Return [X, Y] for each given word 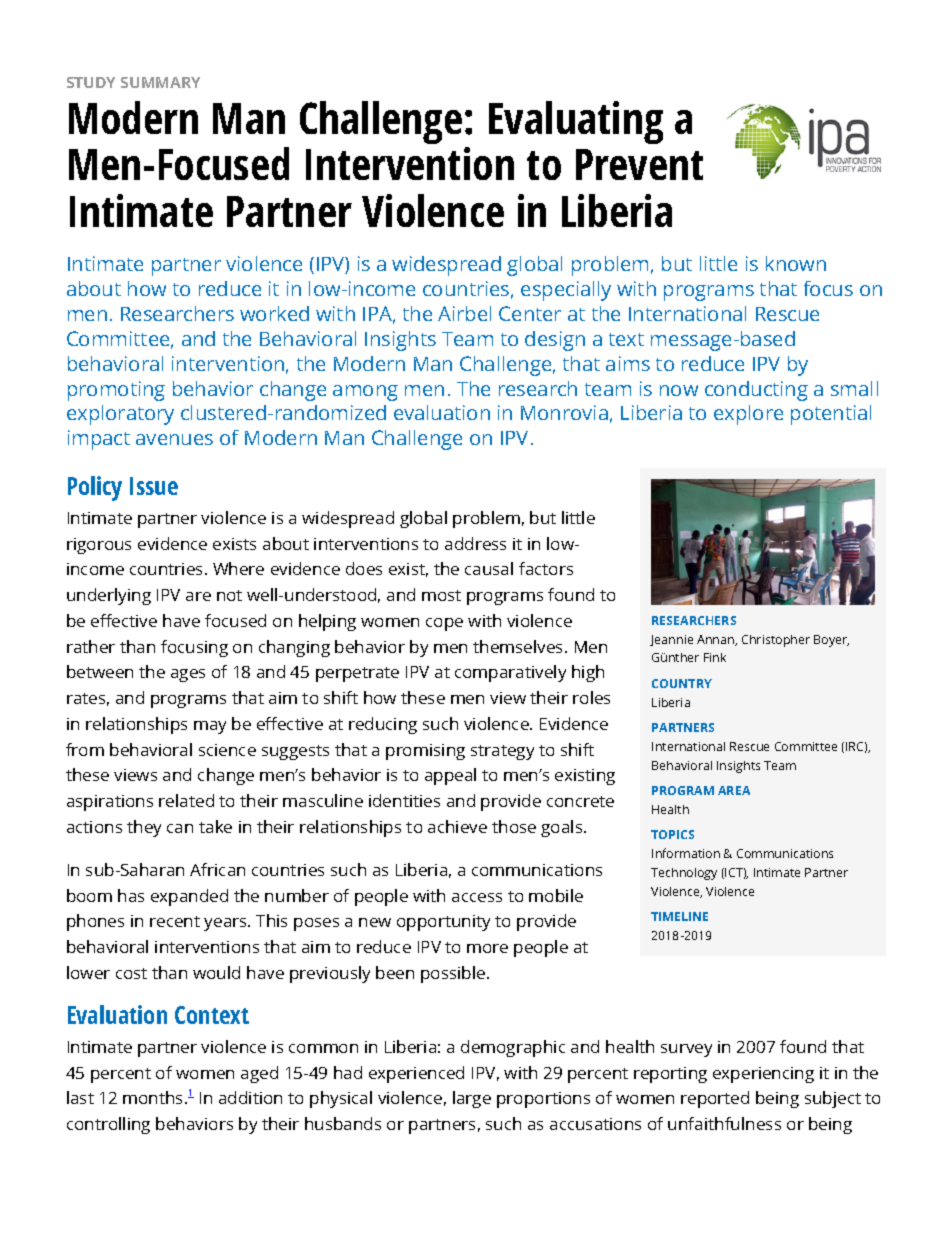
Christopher [776, 641]
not [229, 595]
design [555, 341]
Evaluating [576, 122]
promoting [116, 391]
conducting [756, 391]
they [144, 828]
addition [250, 1097]
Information [686, 853]
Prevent [639, 164]
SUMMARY [160, 82]
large [472, 1099]
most [441, 595]
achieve [457, 826]
